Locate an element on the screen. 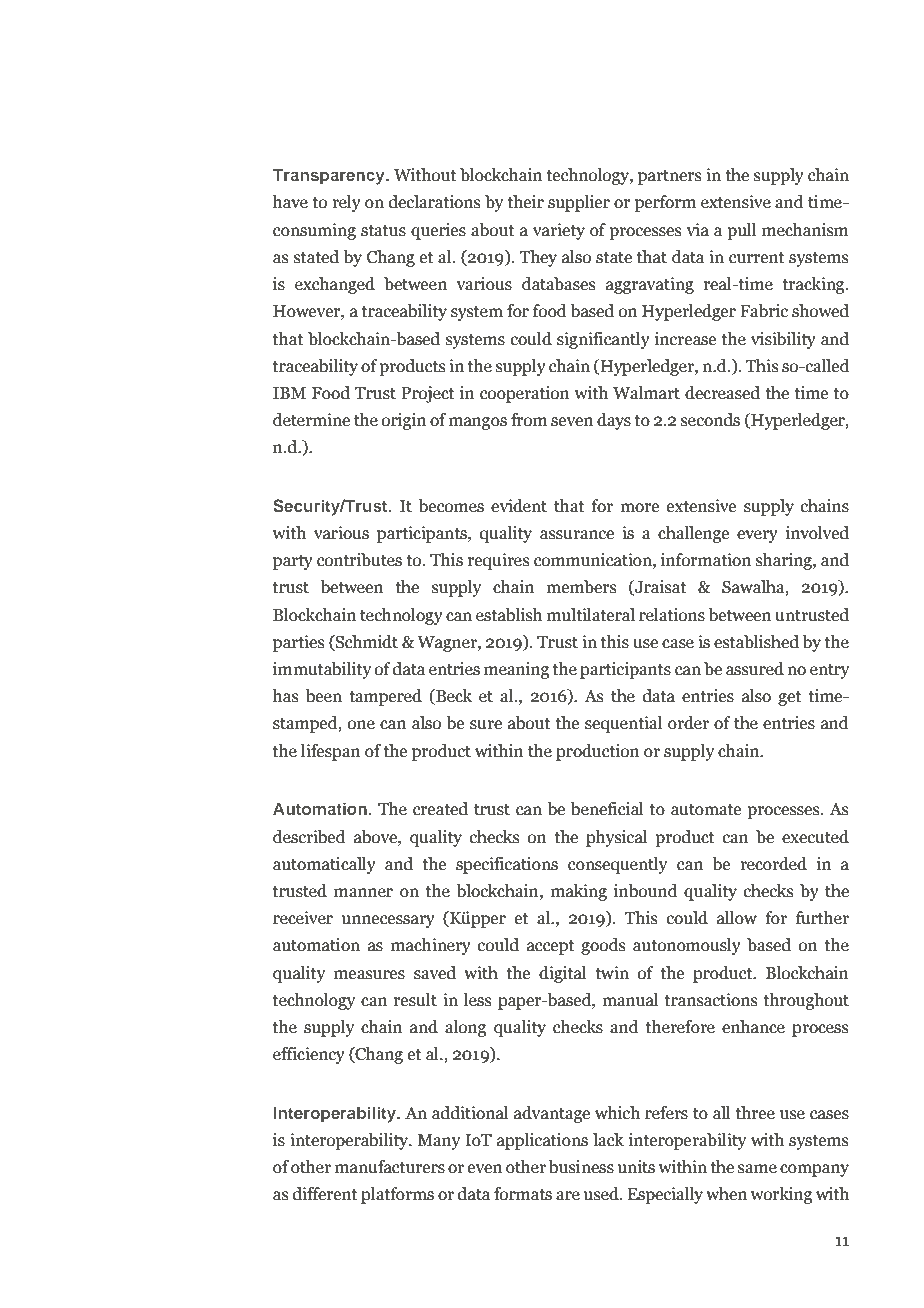 This screenshot has height=1308, width=924. making is located at coordinates (579, 892).
